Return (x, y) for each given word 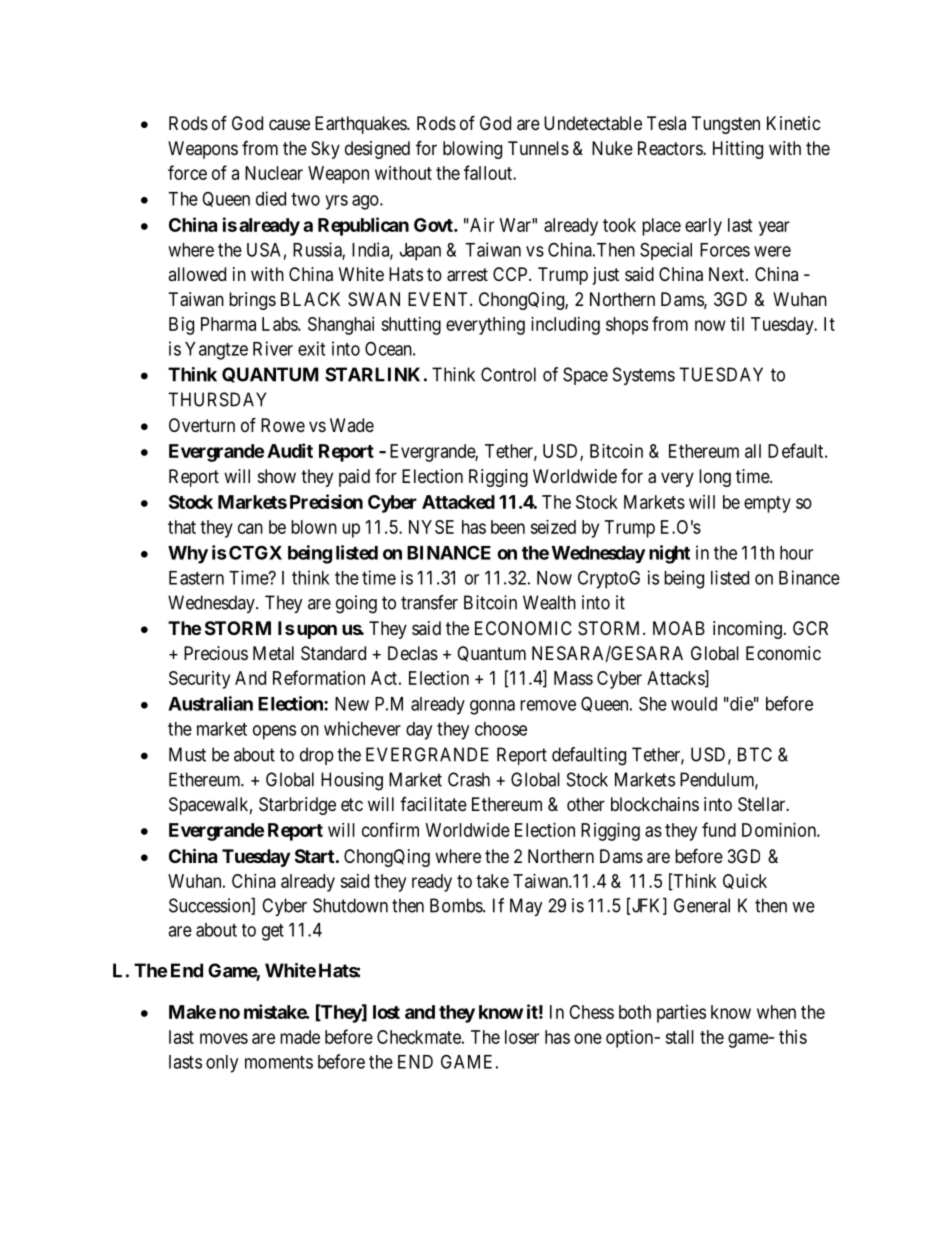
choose (501, 729)
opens (274, 732)
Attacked (458, 502)
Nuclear (274, 173)
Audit (290, 450)
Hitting (738, 150)
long (715, 478)
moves (224, 1038)
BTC (755, 754)
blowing (472, 150)
